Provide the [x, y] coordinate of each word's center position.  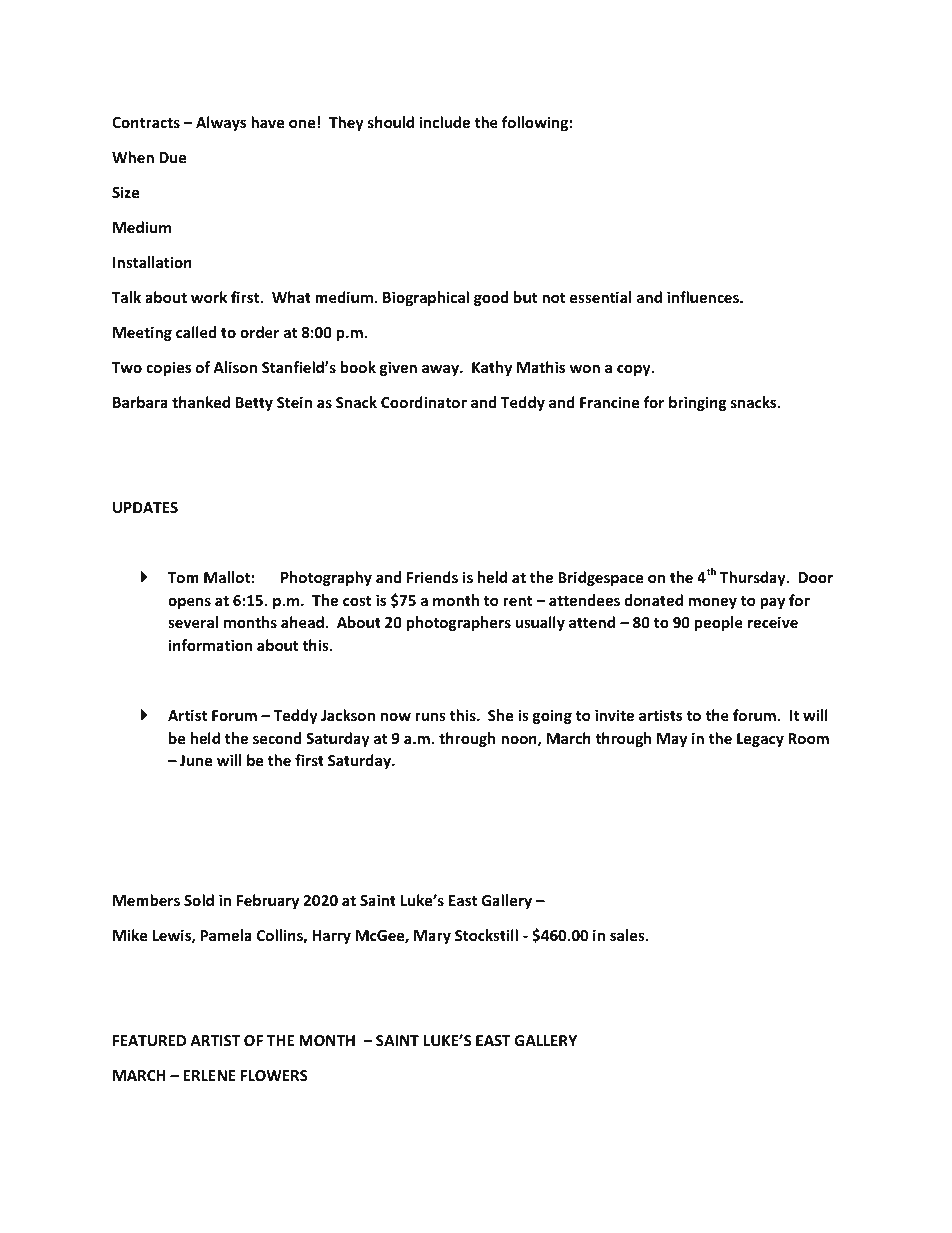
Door [816, 577]
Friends [432, 577]
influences [704, 297]
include [445, 122]
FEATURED [149, 1040]
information [210, 645]
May [672, 740]
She [500, 715]
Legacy [760, 740]
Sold [199, 900]
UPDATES [145, 507]
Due [172, 157]
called [196, 332]
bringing [698, 403]
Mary [432, 937]
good [491, 298]
